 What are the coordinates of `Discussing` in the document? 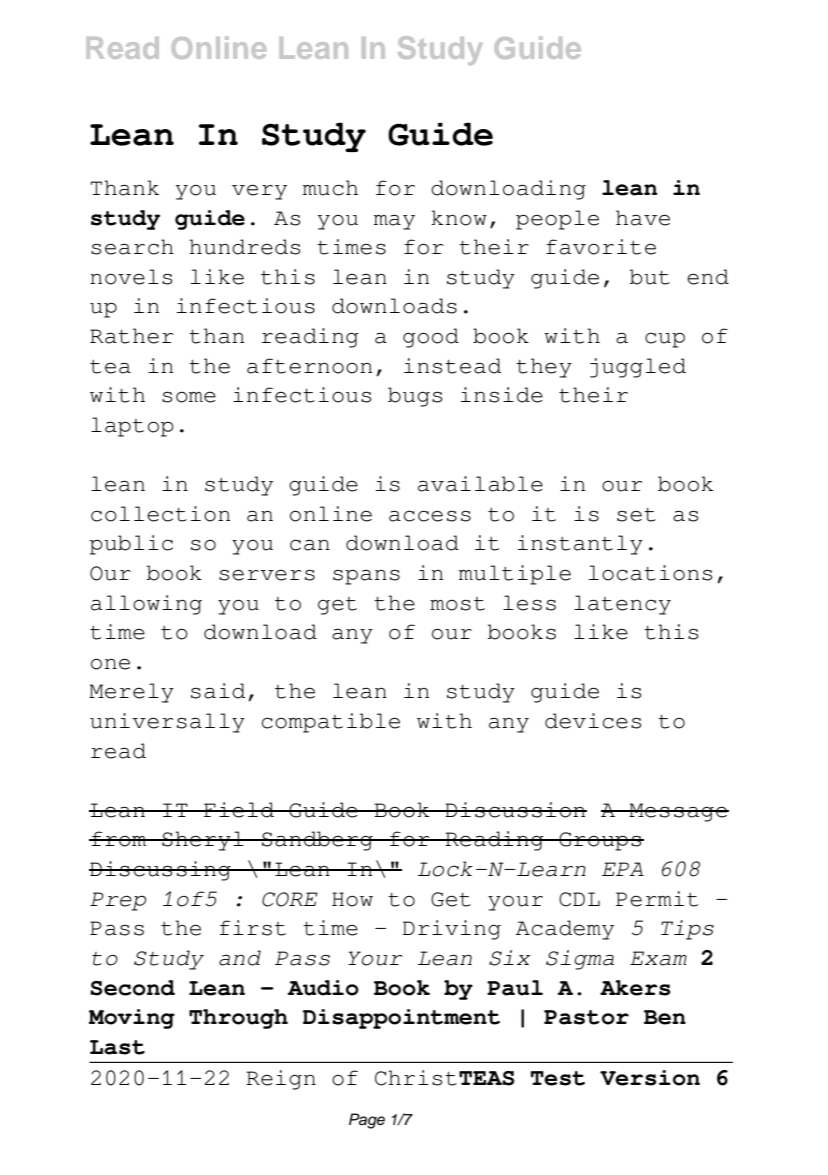 It's located at (161, 871).
